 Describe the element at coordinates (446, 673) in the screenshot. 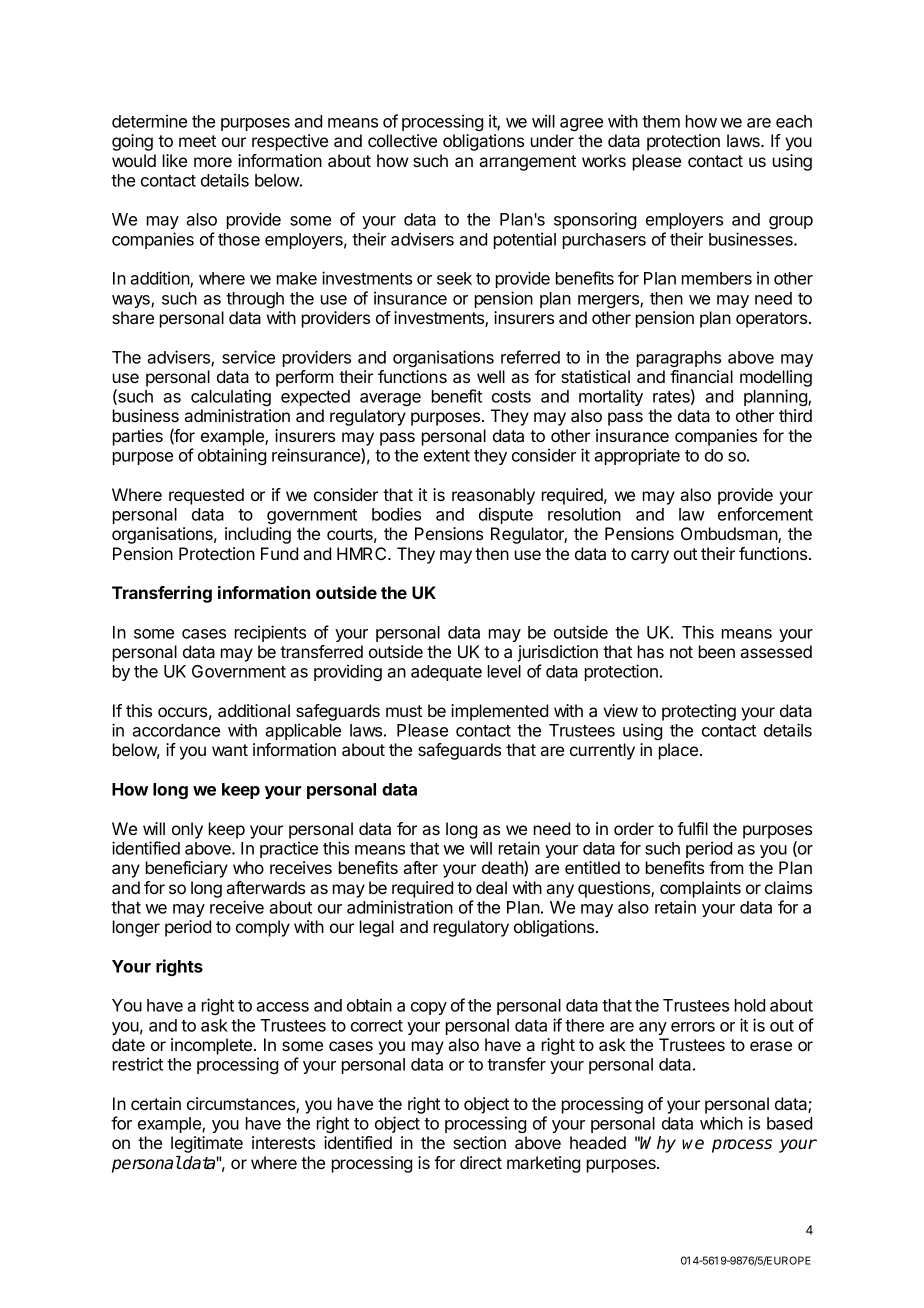

I see `adequate` at that location.
